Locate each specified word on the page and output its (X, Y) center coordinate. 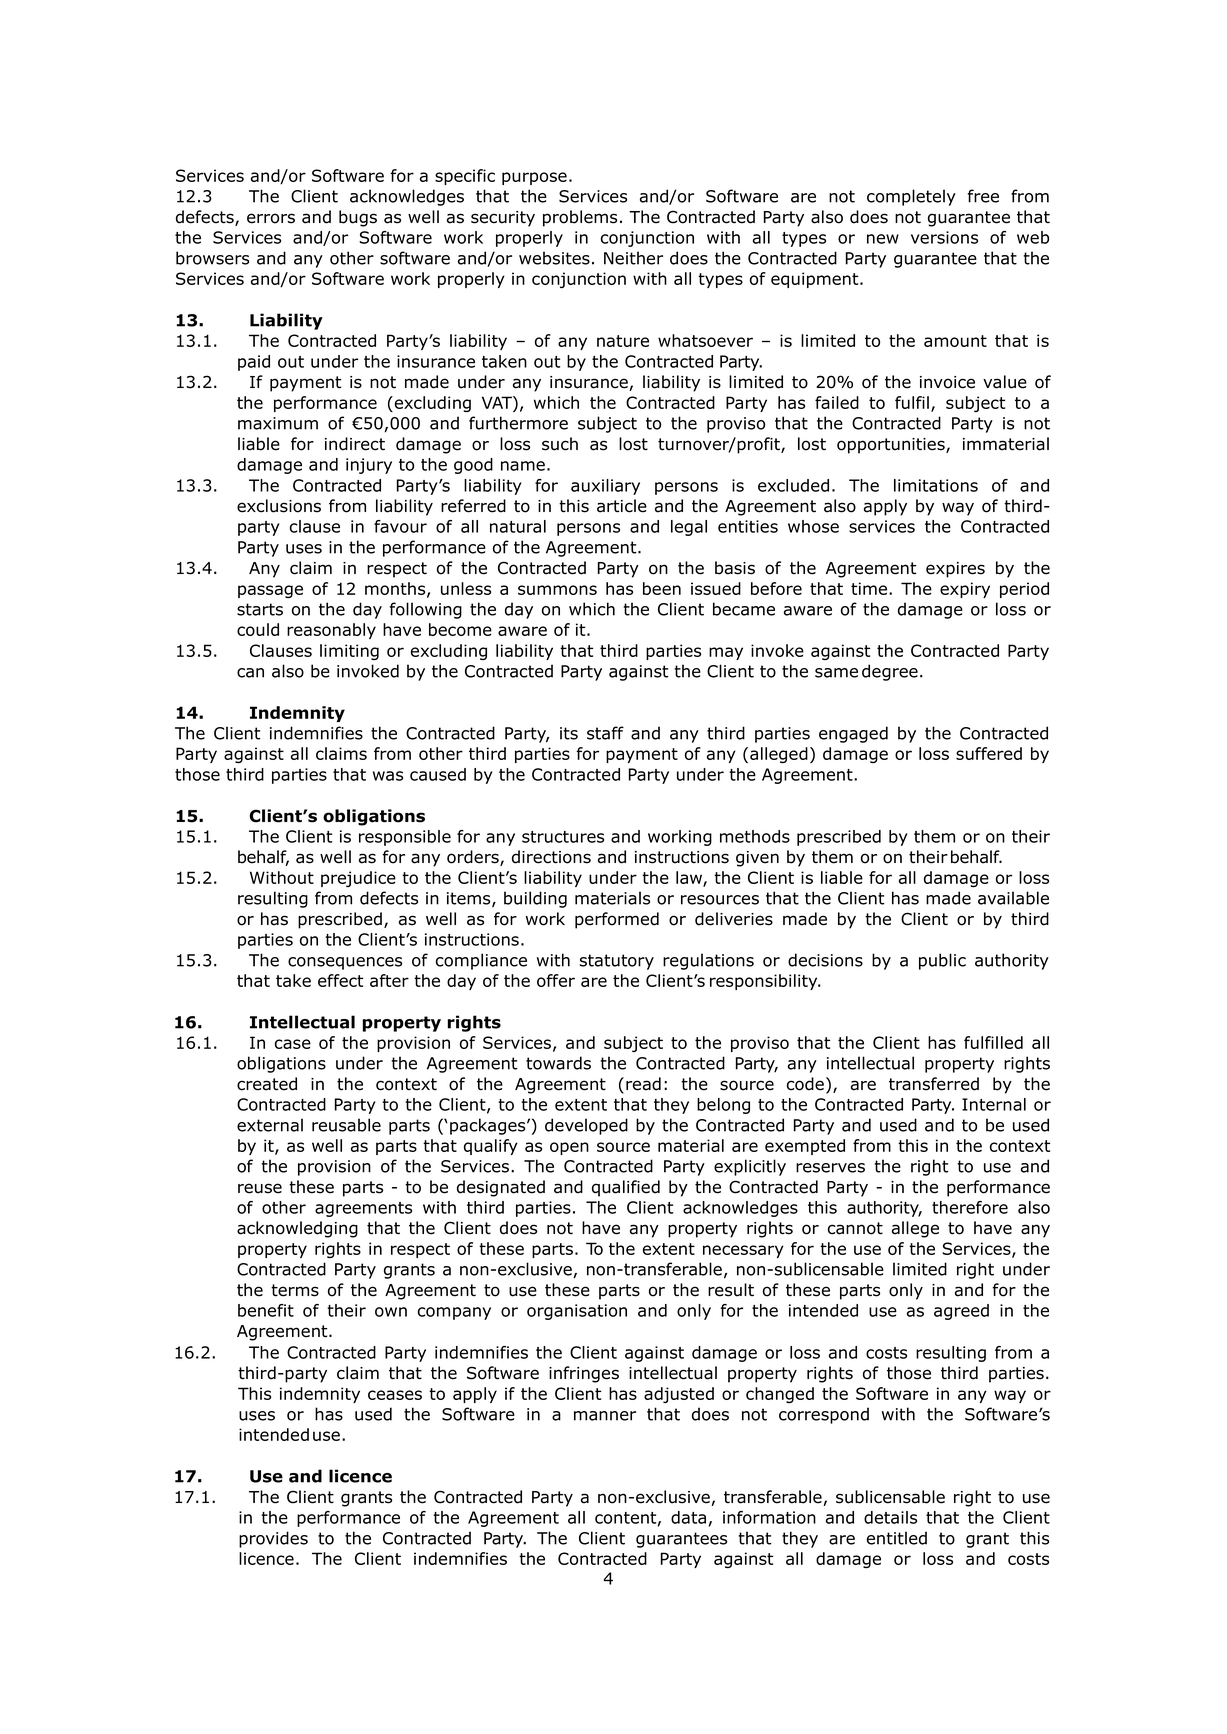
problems (580, 218)
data (688, 1517)
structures (563, 837)
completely (911, 197)
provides (273, 1539)
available (1013, 898)
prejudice (358, 879)
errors (271, 218)
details (890, 1517)
